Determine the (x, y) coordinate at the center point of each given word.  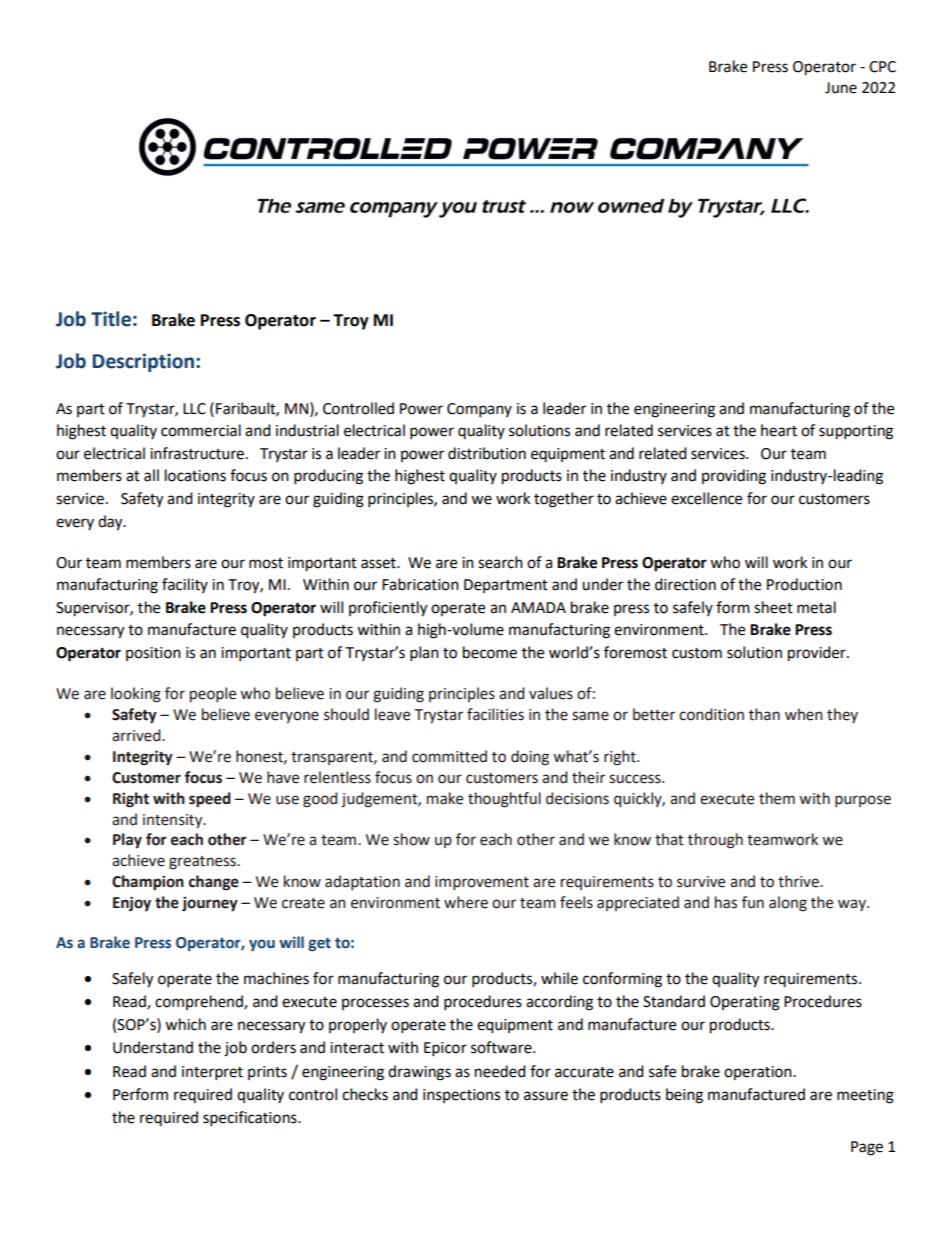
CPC (882, 67)
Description (143, 362)
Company (479, 410)
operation (759, 1073)
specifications (251, 1119)
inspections (461, 1096)
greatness (203, 863)
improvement (482, 883)
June (841, 88)
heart (779, 430)
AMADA (538, 607)
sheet (773, 607)
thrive (799, 881)
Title (111, 319)
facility (185, 585)
